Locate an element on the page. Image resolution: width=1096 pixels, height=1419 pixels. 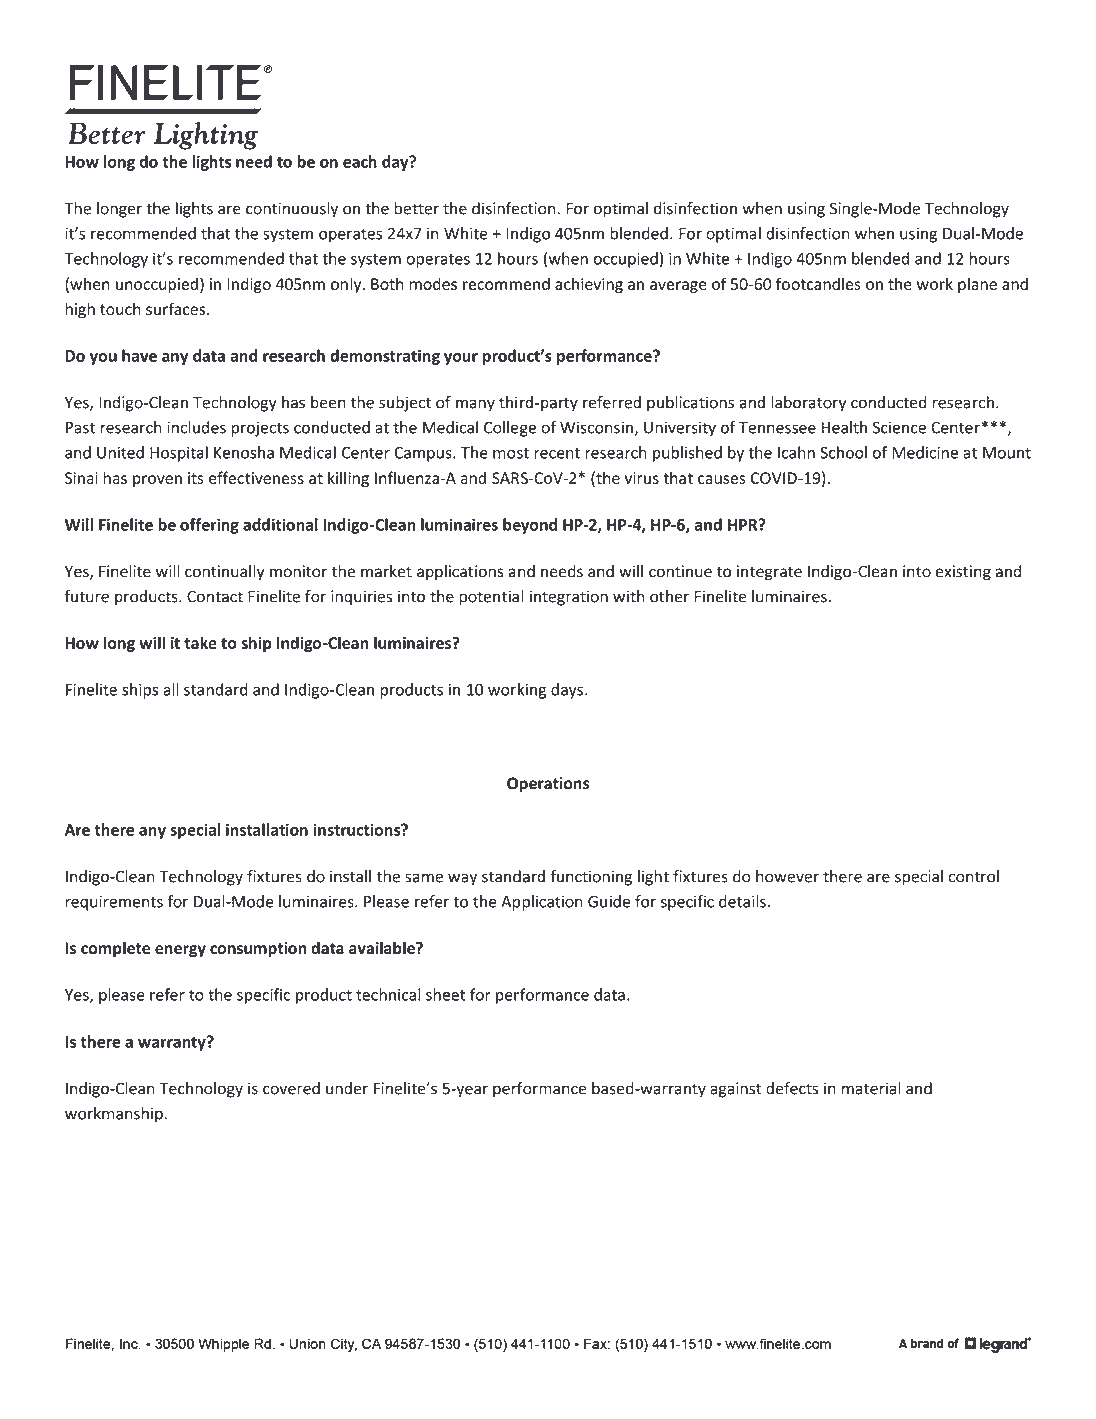
better is located at coordinates (416, 208).
